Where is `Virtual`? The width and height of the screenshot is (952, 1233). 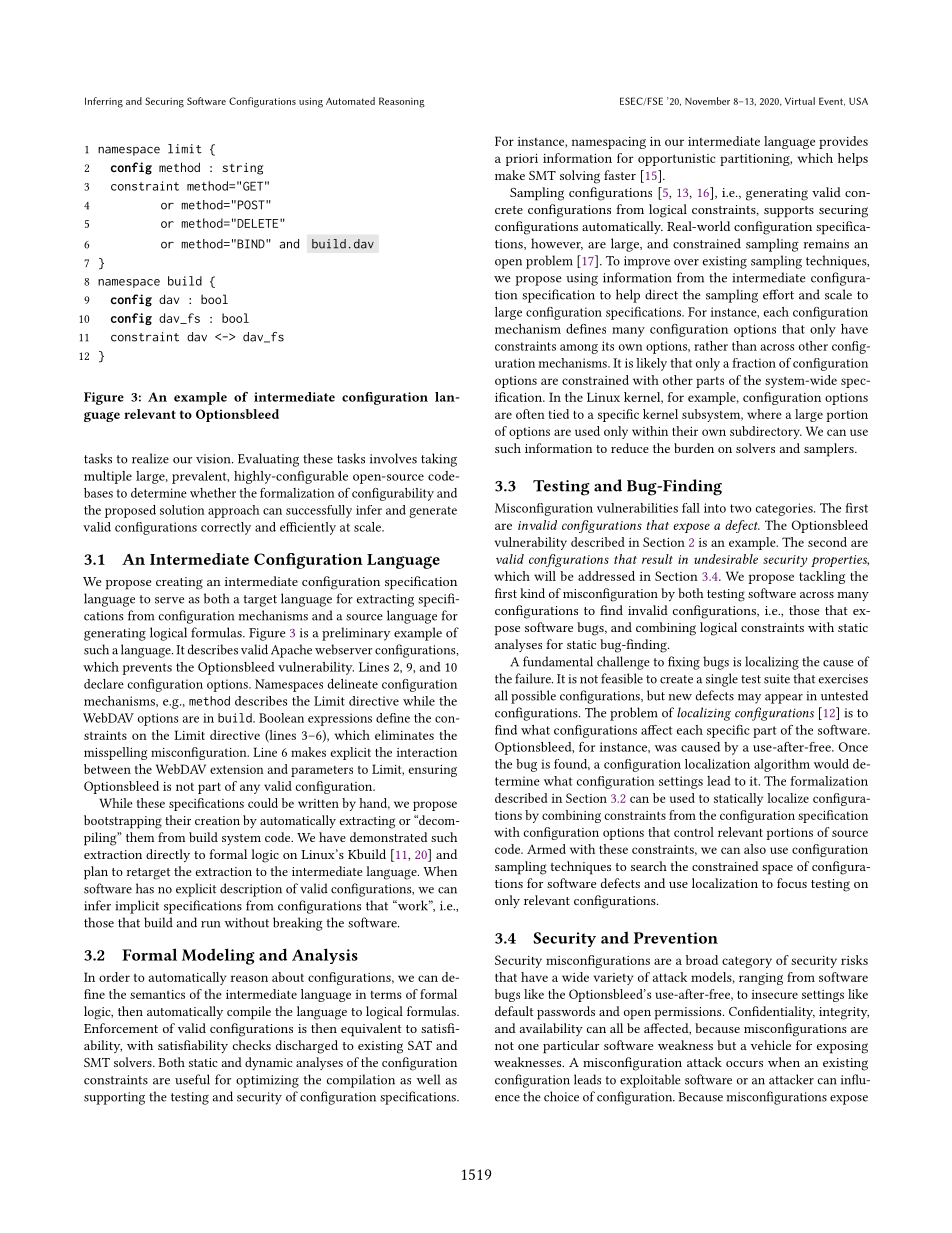 Virtual is located at coordinates (800, 101).
